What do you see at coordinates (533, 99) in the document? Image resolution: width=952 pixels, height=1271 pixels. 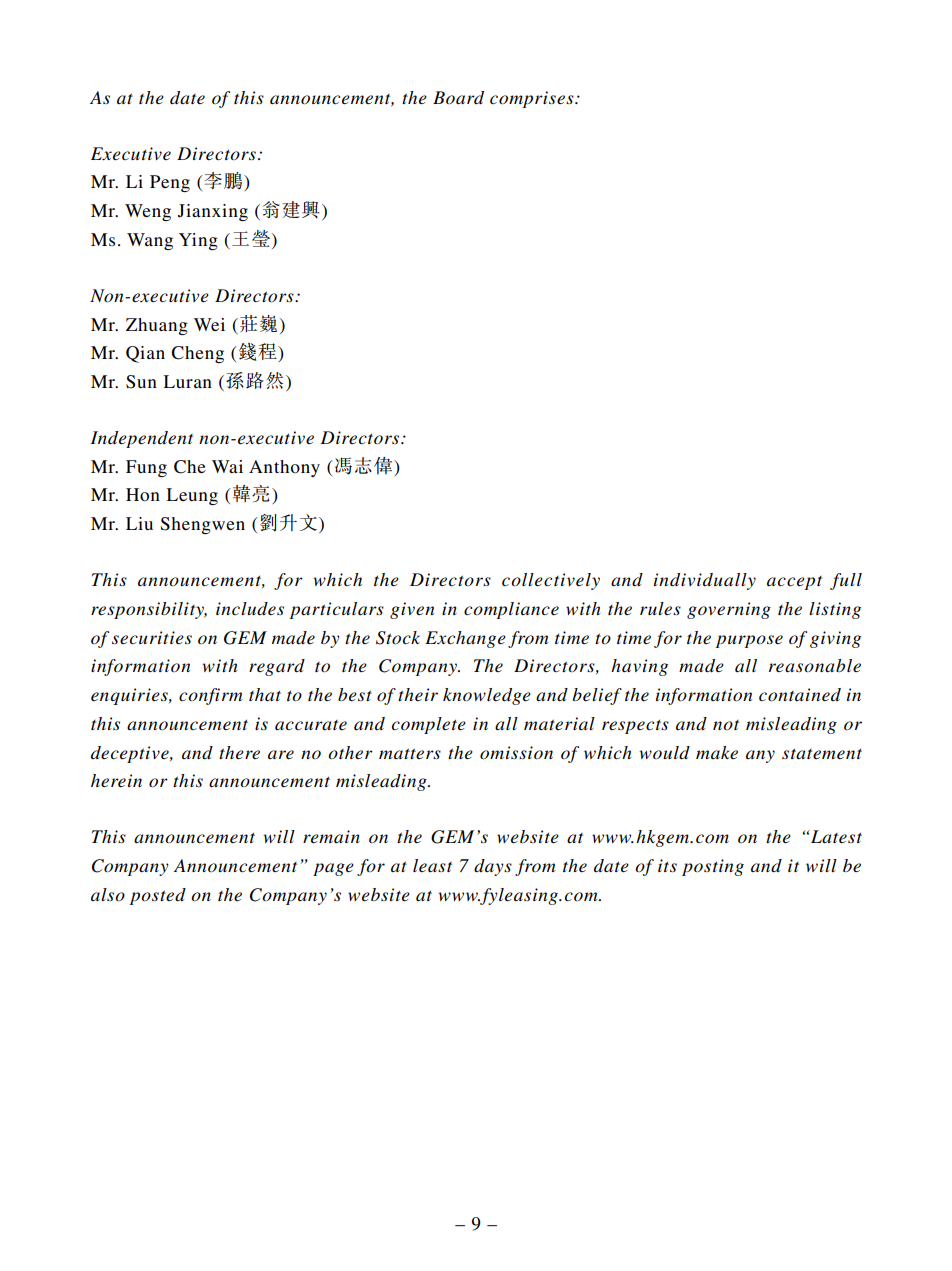 I see `comprises` at bounding box center [533, 99].
